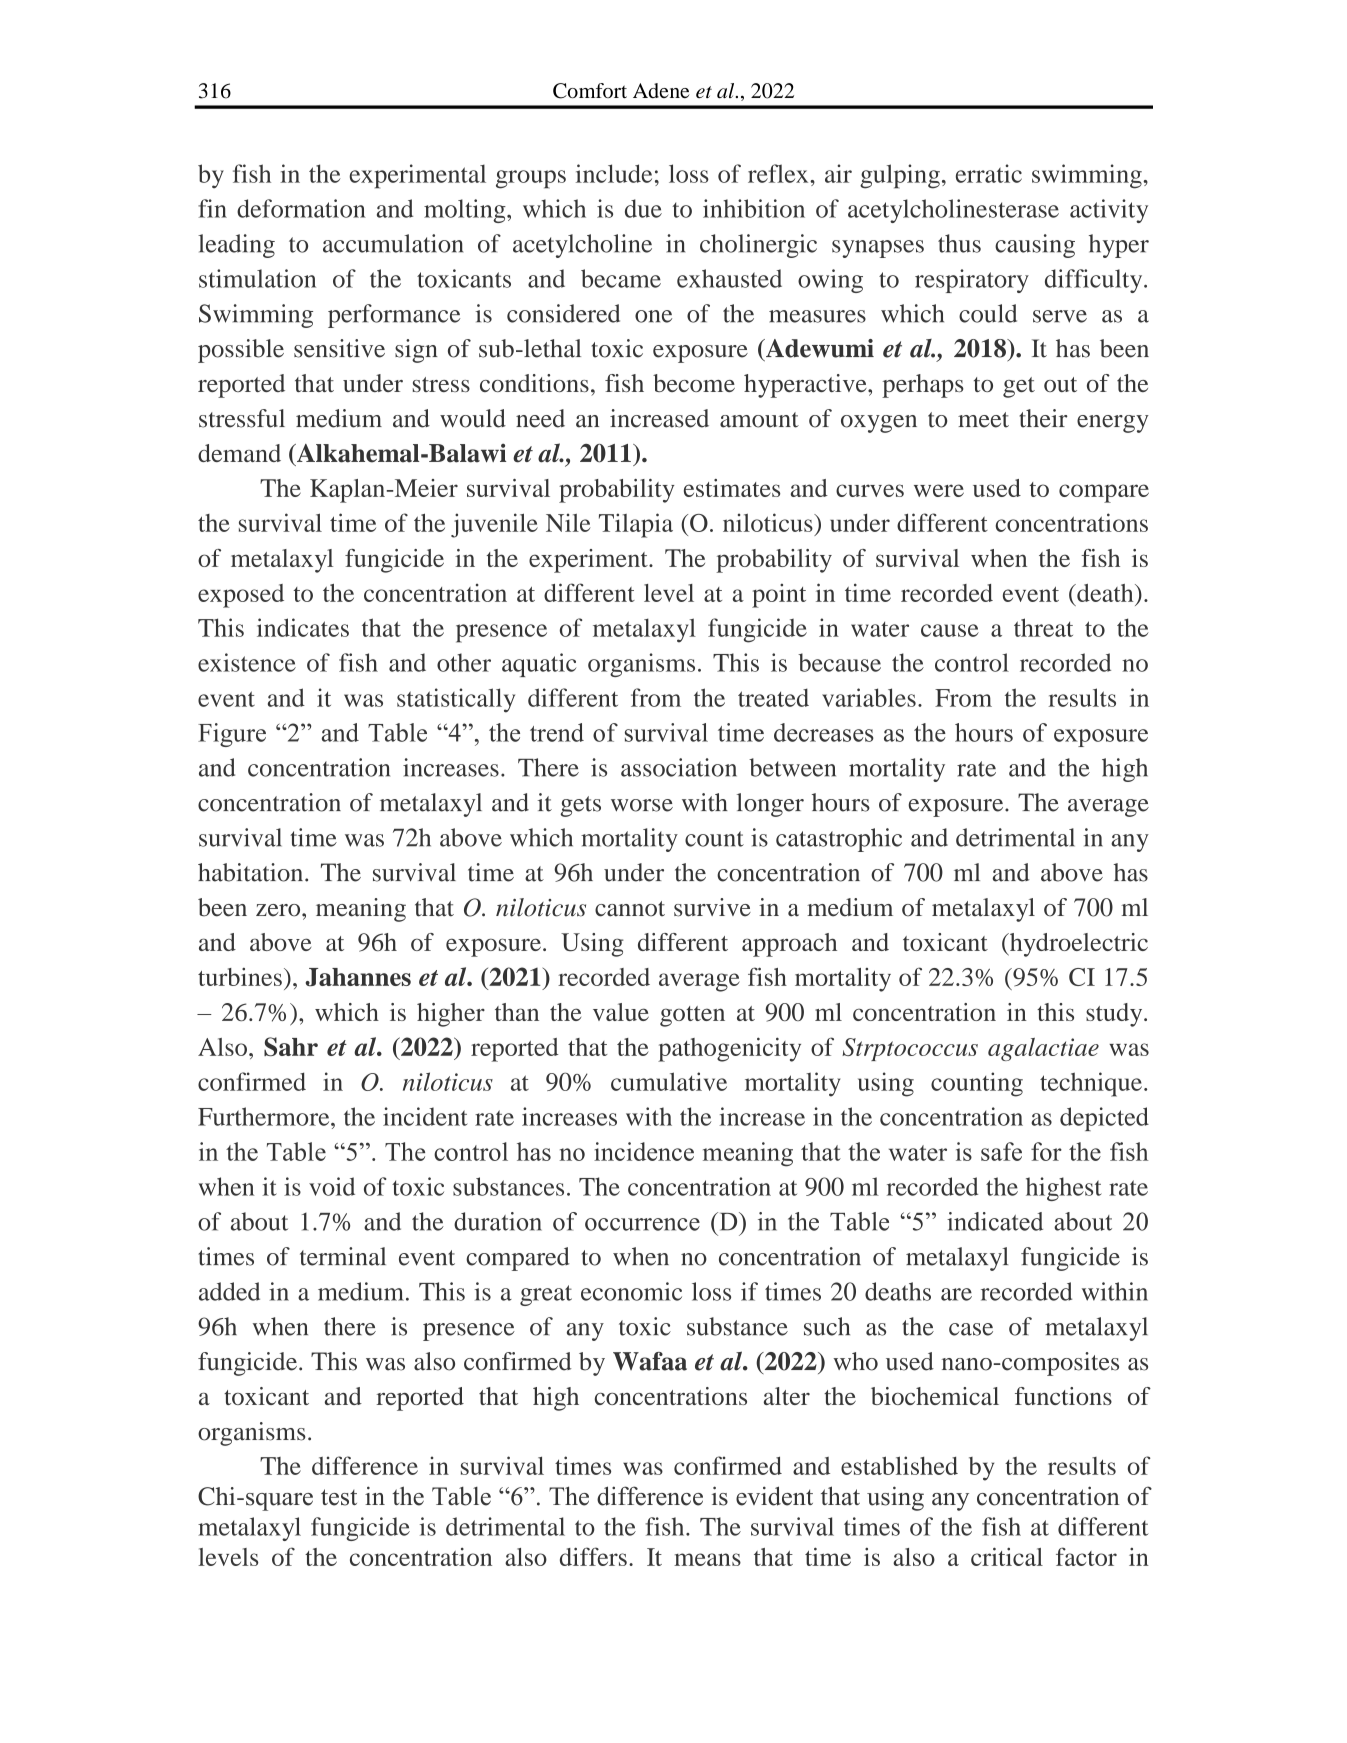 The width and height of the screenshot is (1347, 1743). What do you see at coordinates (339, 1497) in the screenshot?
I see `test` at bounding box center [339, 1497].
